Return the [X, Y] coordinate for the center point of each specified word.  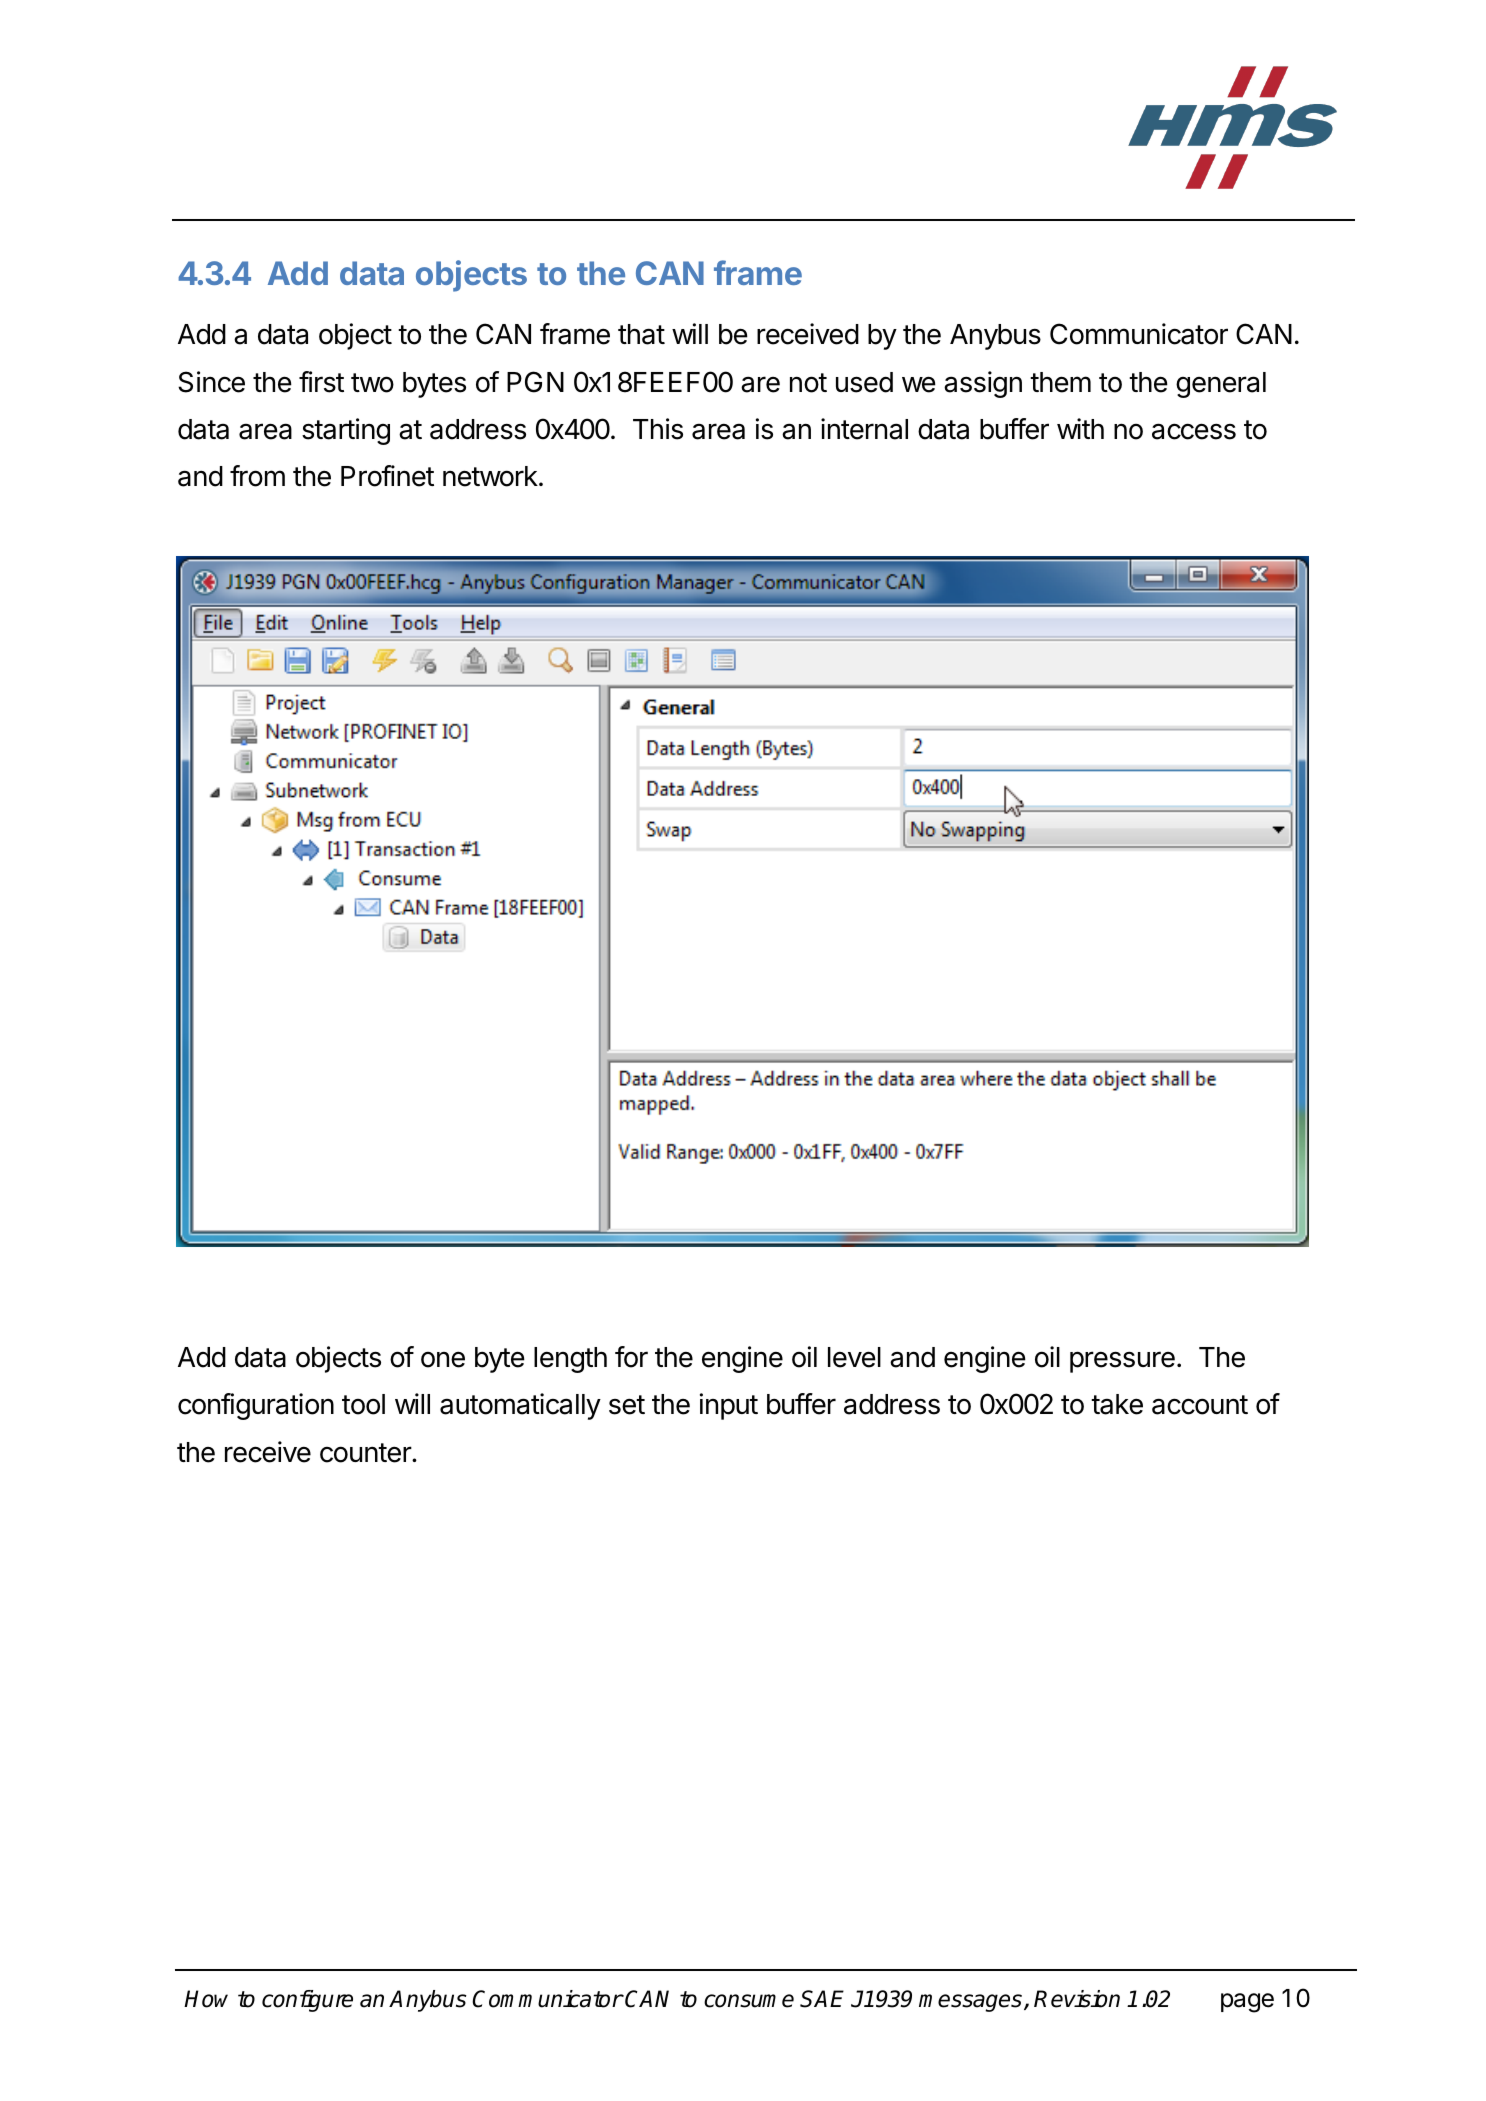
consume [749, 2001]
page [1247, 2003]
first [321, 382]
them [1060, 382]
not [808, 383]
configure [307, 2001]
